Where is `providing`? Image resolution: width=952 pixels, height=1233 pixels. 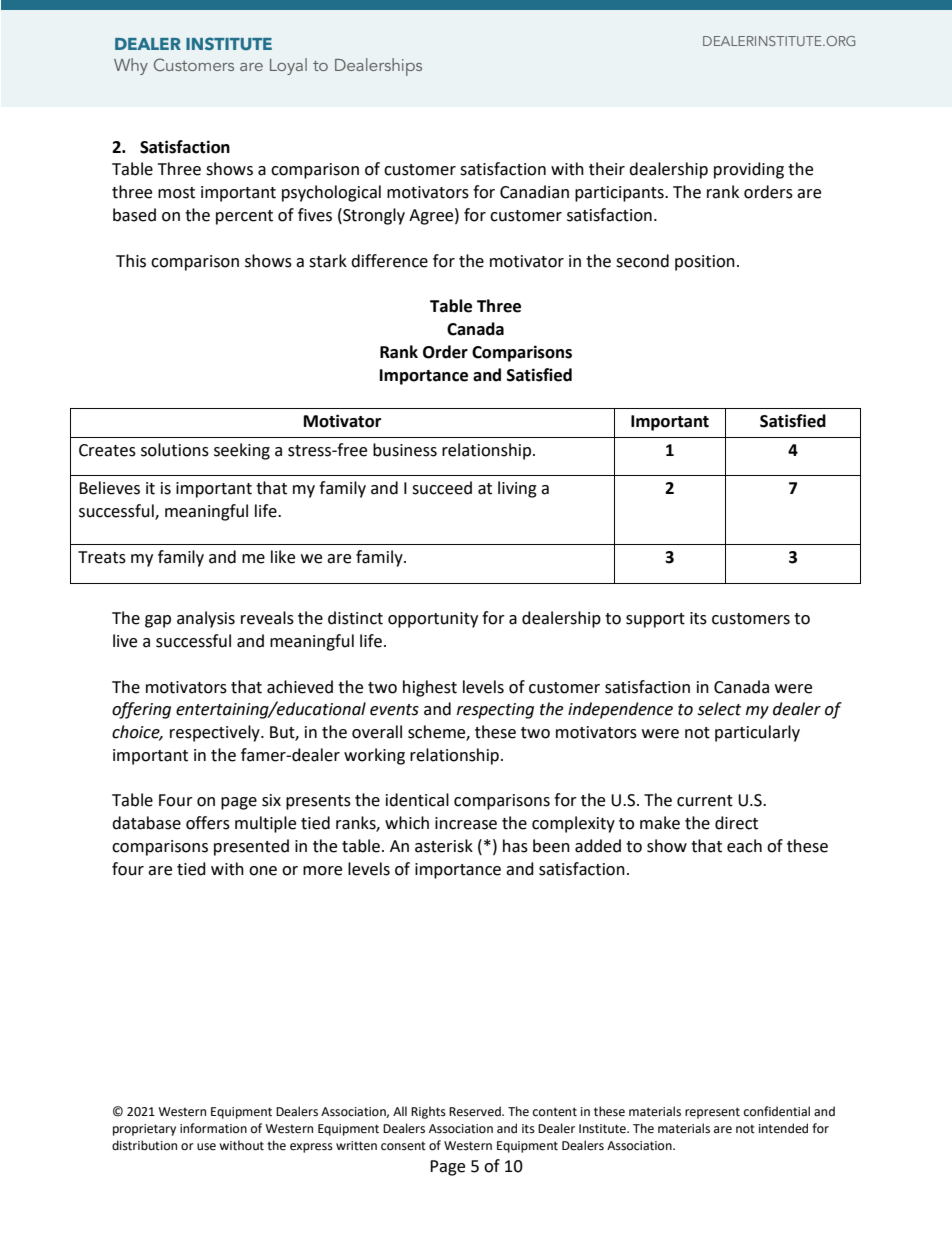
providing is located at coordinates (749, 170).
